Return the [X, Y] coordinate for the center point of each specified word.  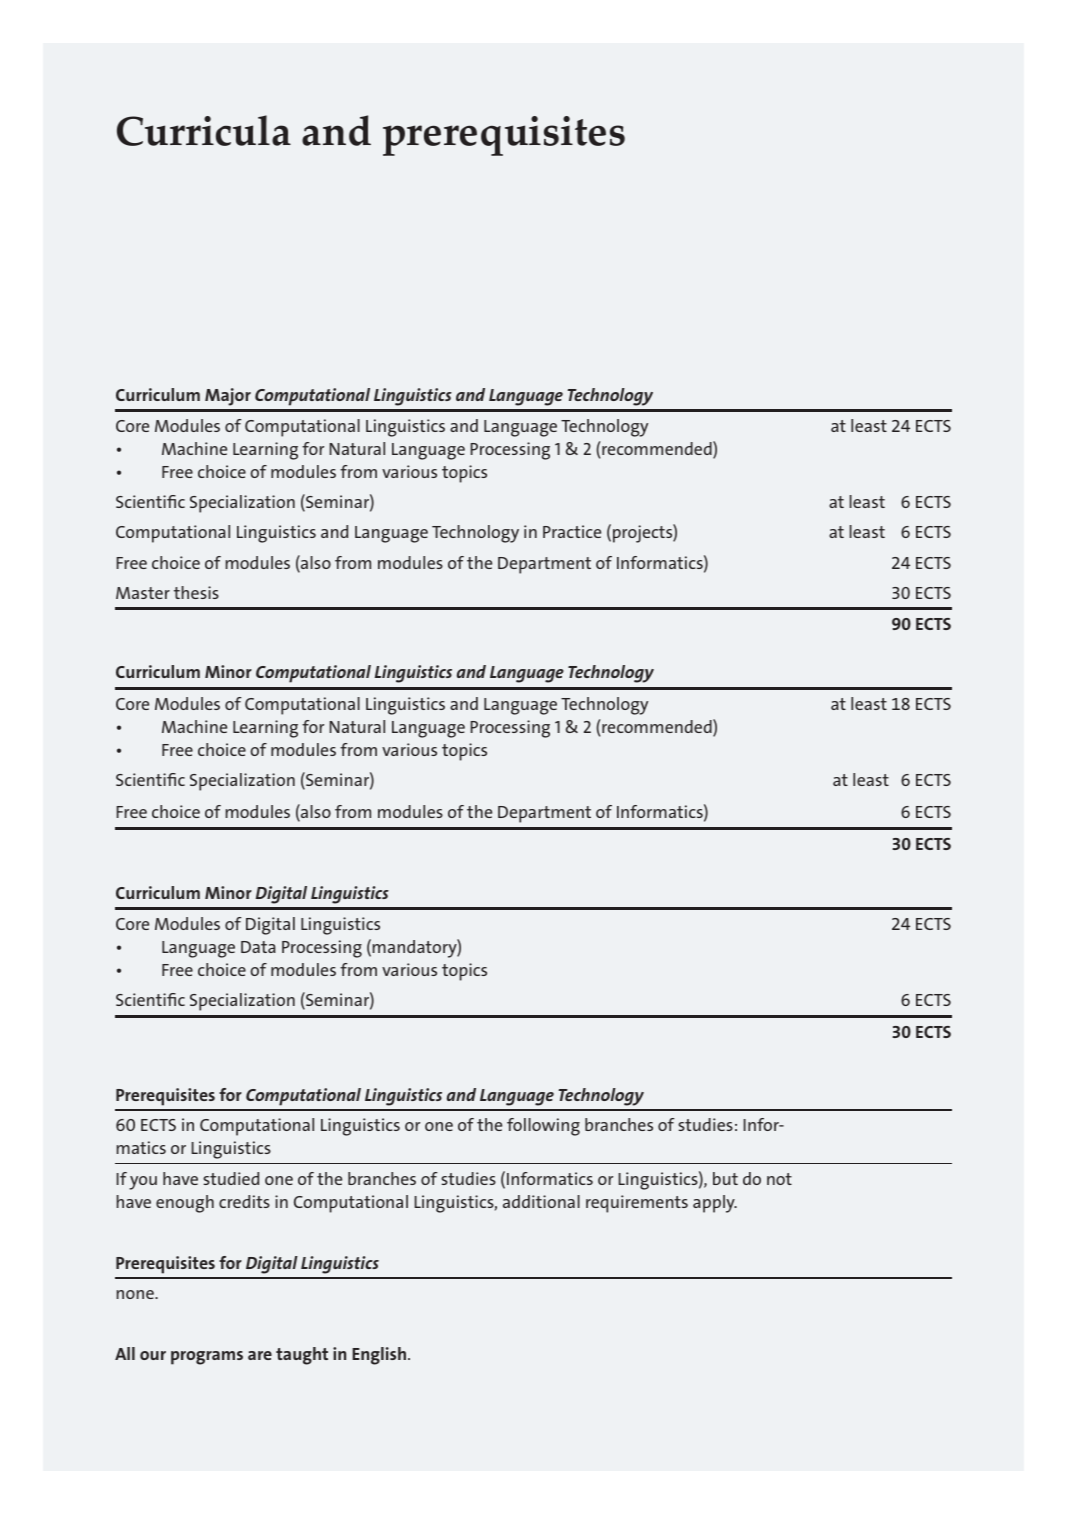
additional [541, 1201]
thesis [196, 592]
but [725, 1178]
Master [143, 593]
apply [715, 1204]
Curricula [204, 130]
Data [258, 947]
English [379, 1356]
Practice [572, 531]
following [543, 1127]
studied [231, 1178]
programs [207, 1358]
